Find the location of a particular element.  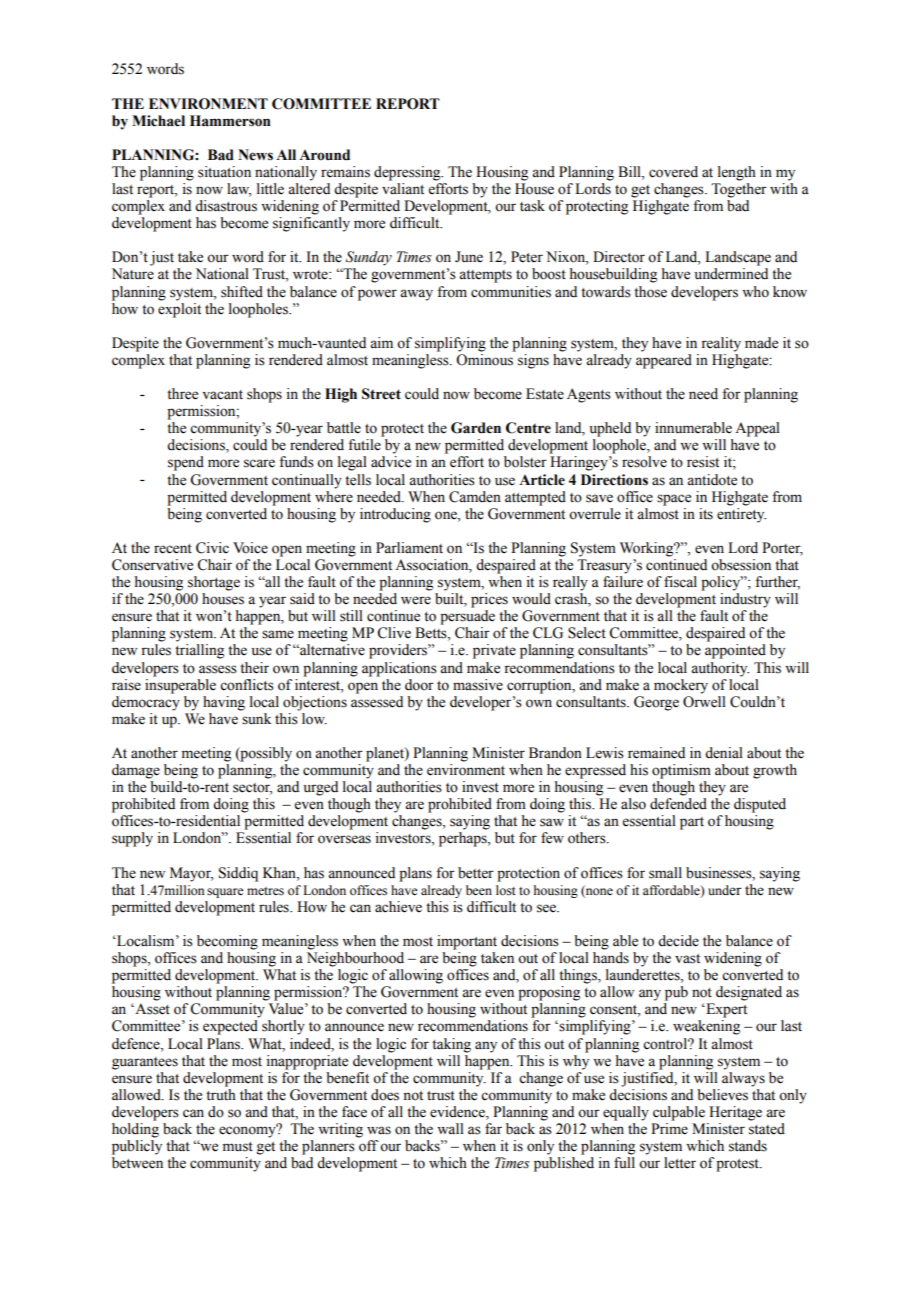

wall is located at coordinates (450, 1129).
